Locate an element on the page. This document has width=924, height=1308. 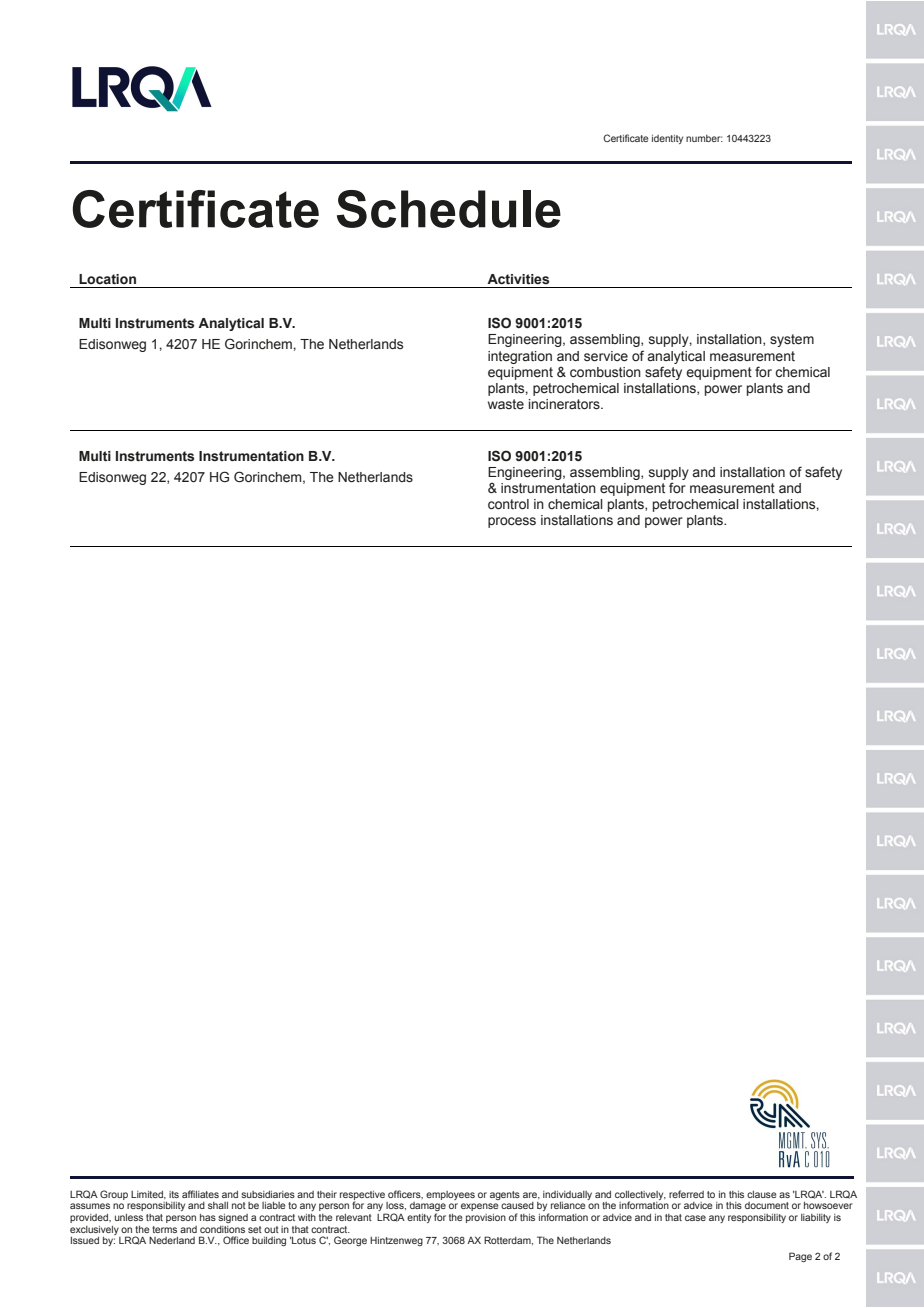
Schedule is located at coordinates (449, 209).
